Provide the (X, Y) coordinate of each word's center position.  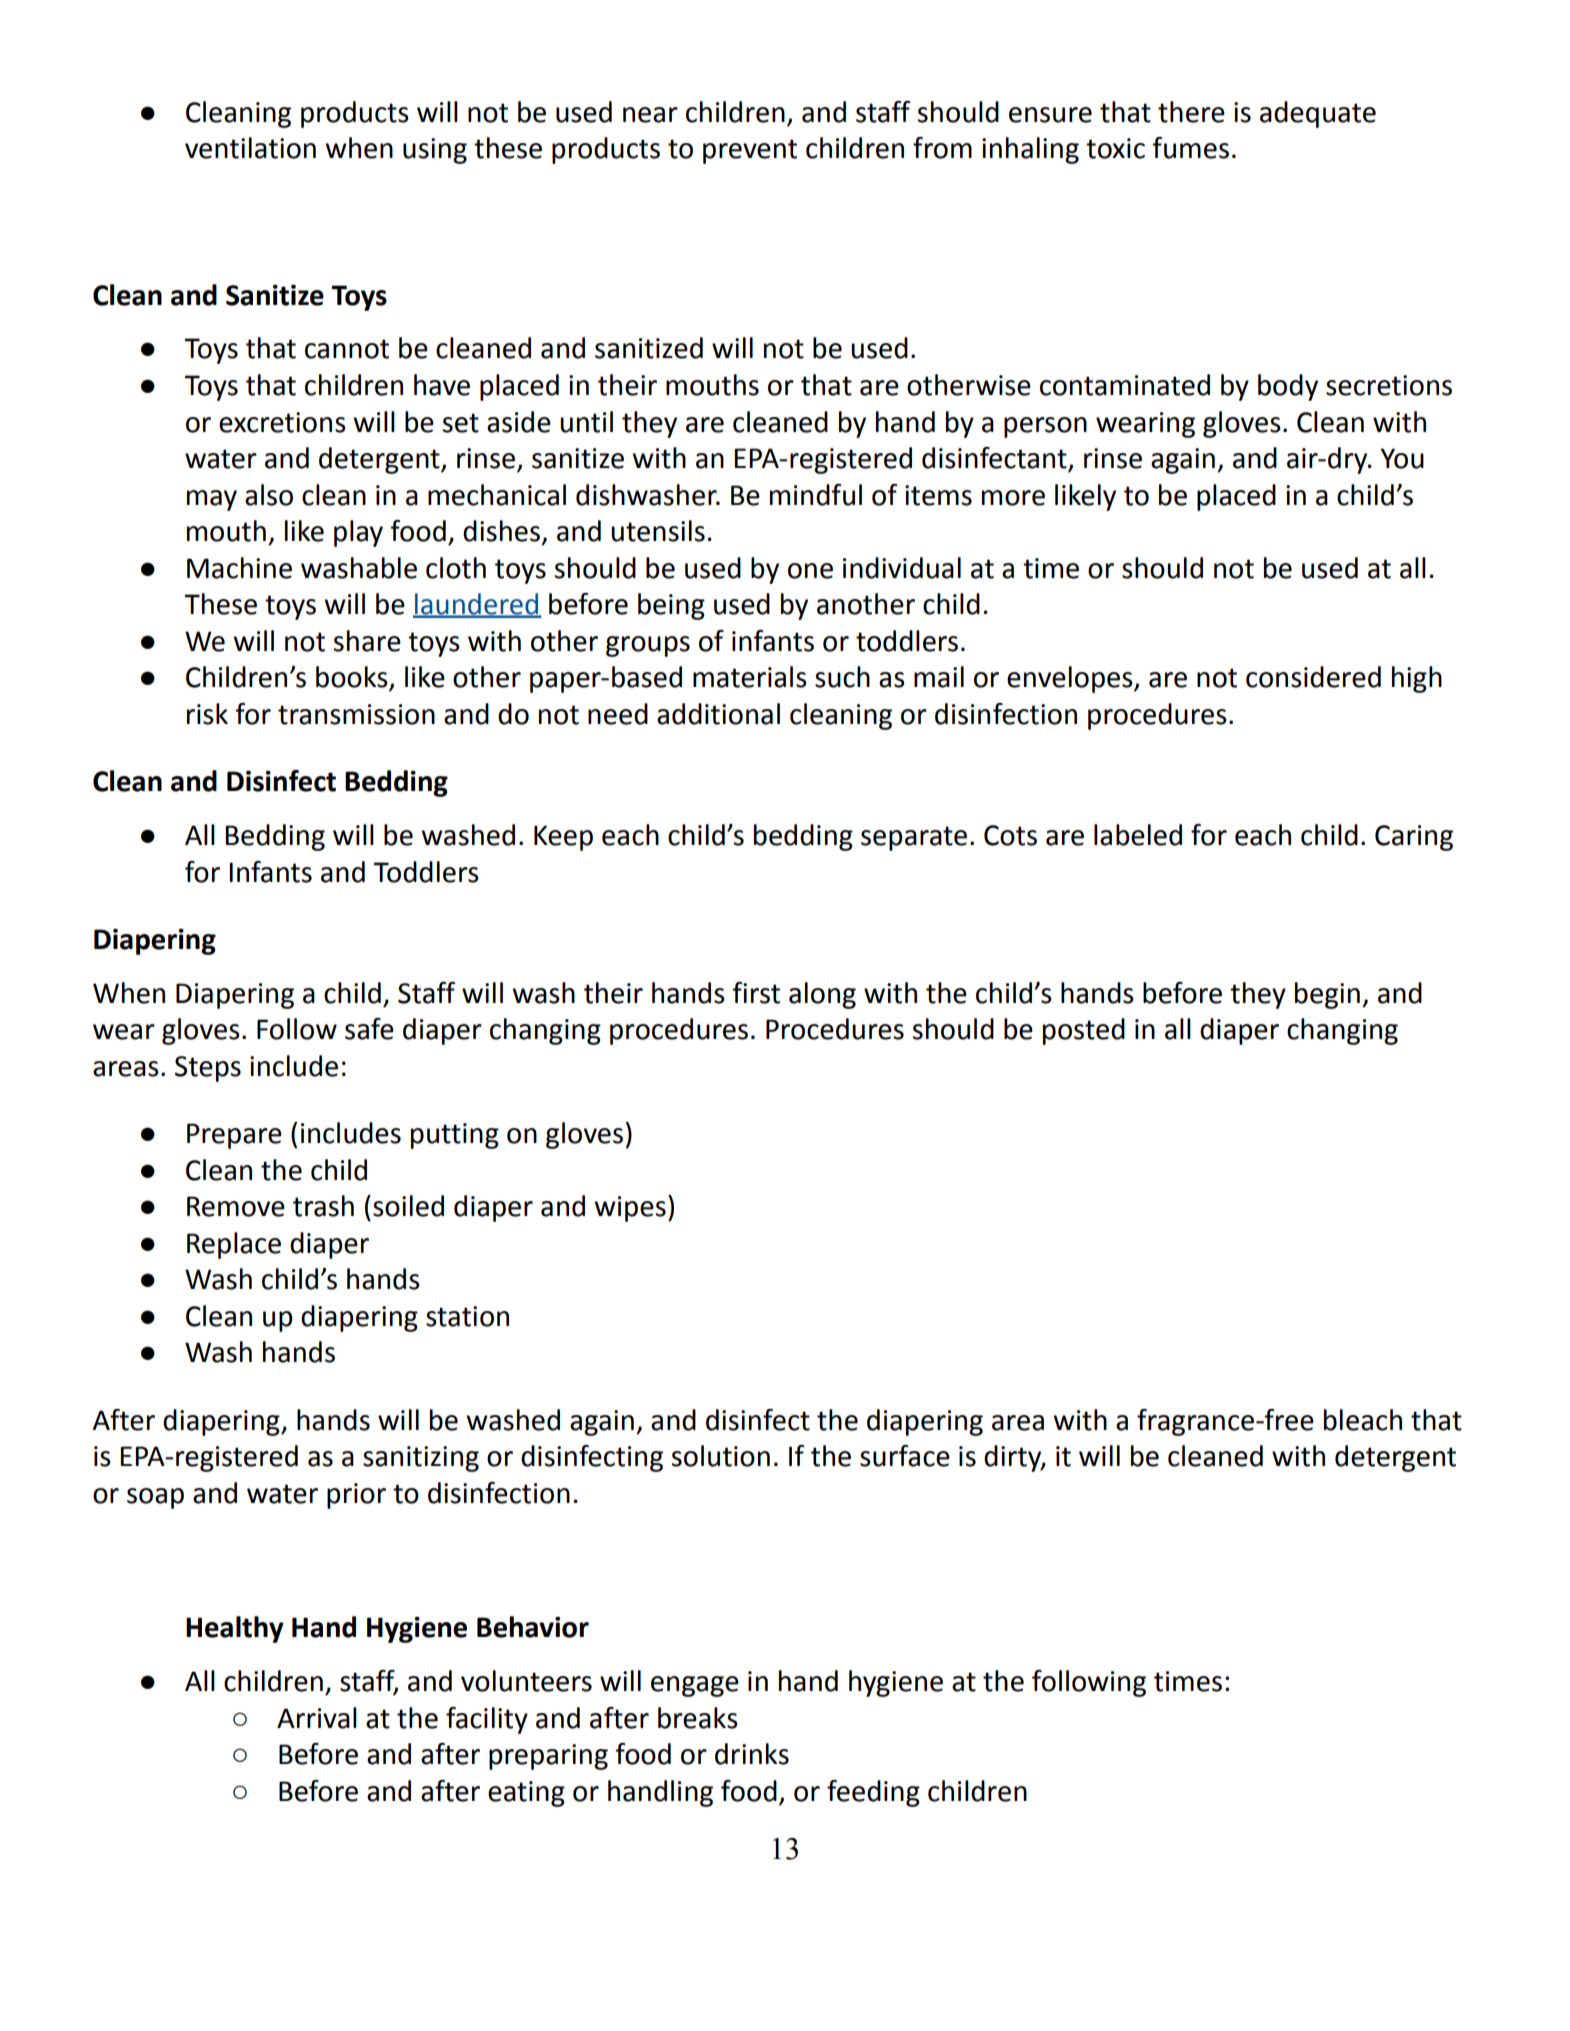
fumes (1190, 148)
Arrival (317, 1718)
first (756, 993)
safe (369, 1029)
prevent (750, 151)
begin (1327, 995)
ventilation (250, 148)
